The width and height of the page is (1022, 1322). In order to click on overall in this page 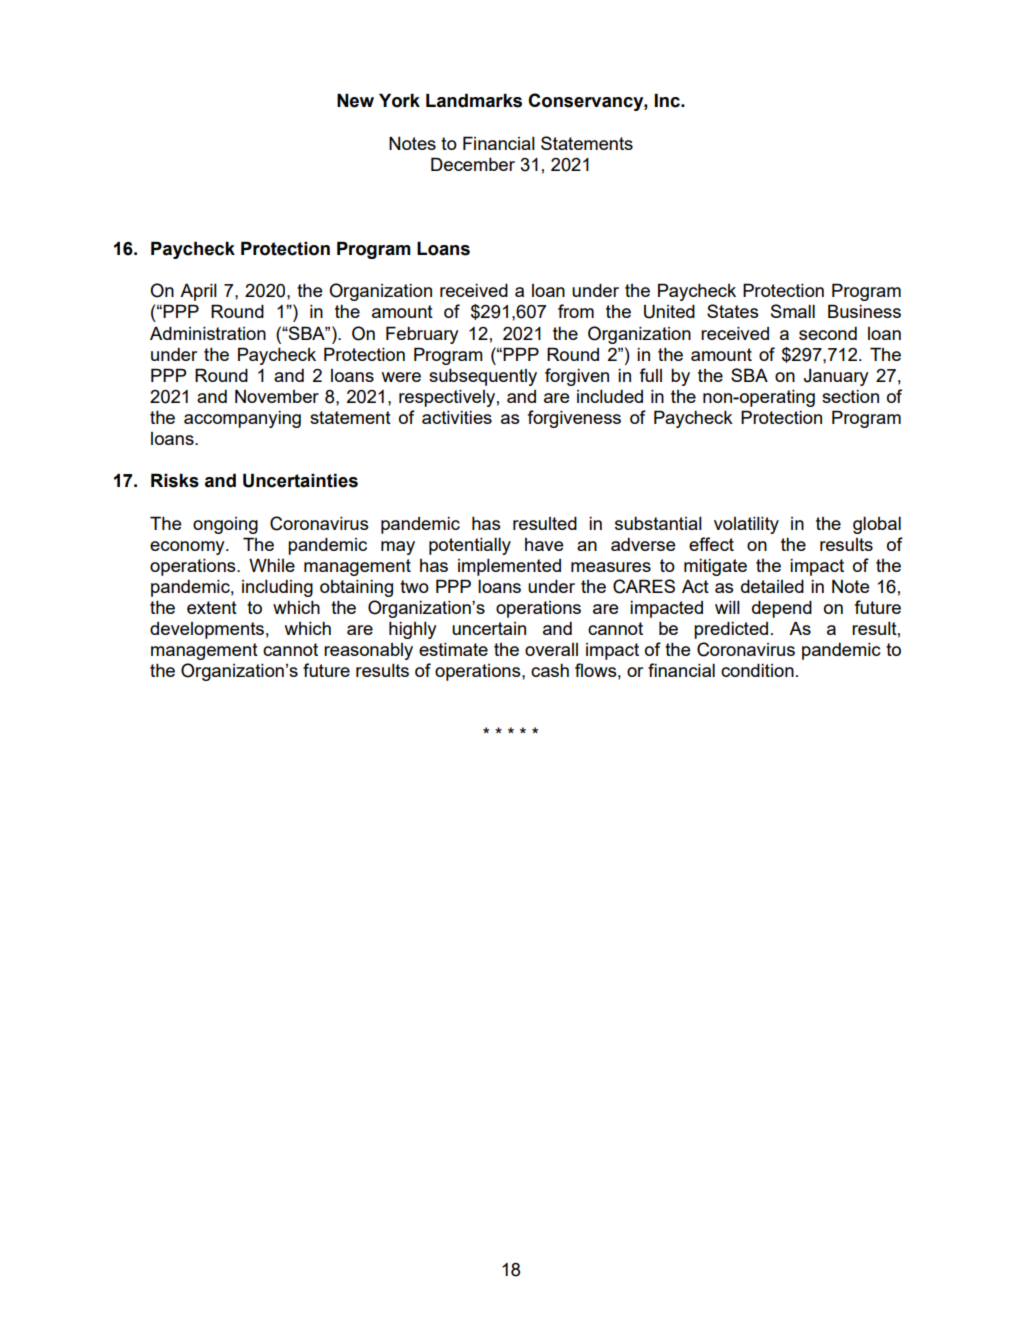, I will do `click(551, 649)`.
